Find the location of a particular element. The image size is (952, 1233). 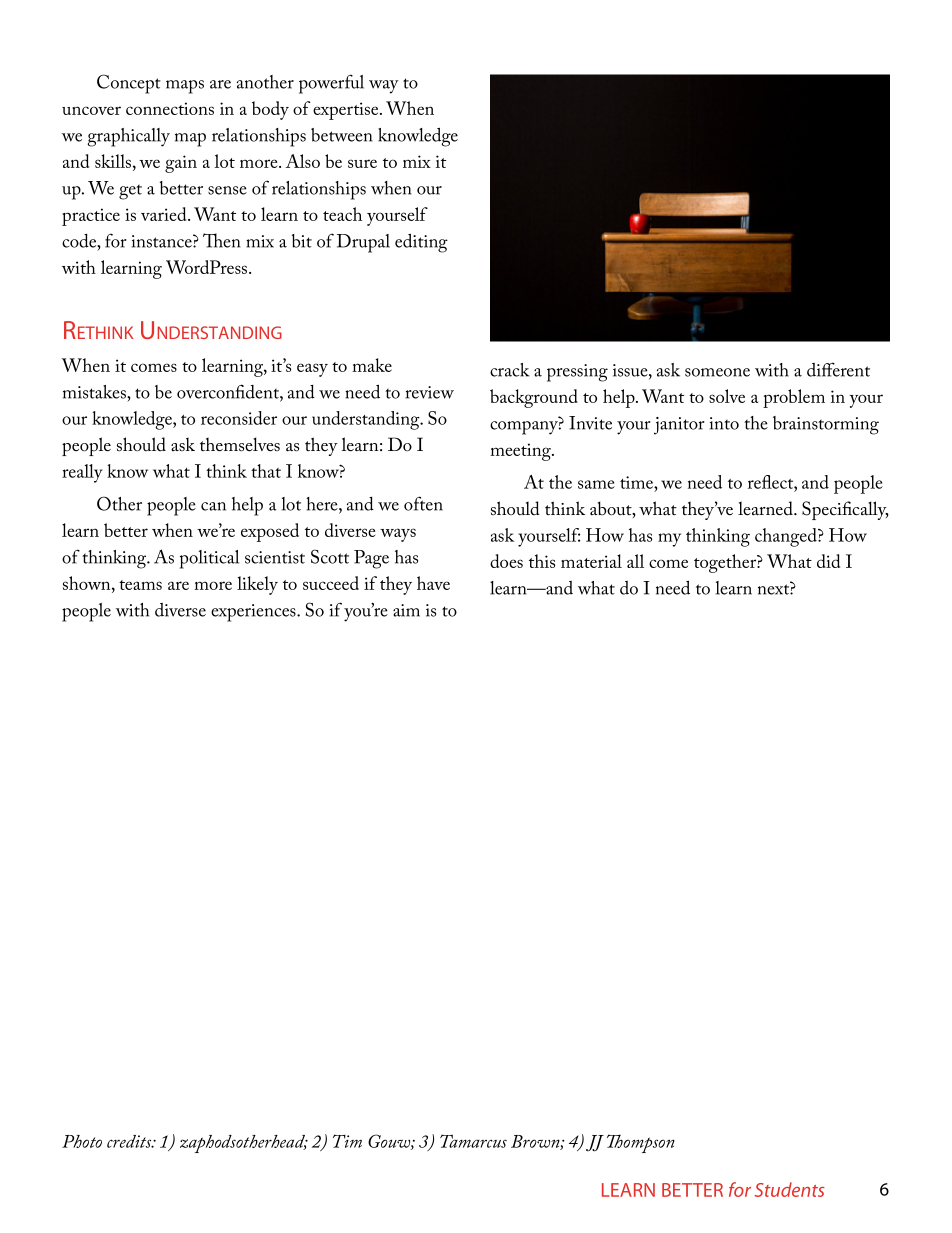

into is located at coordinates (724, 423).
